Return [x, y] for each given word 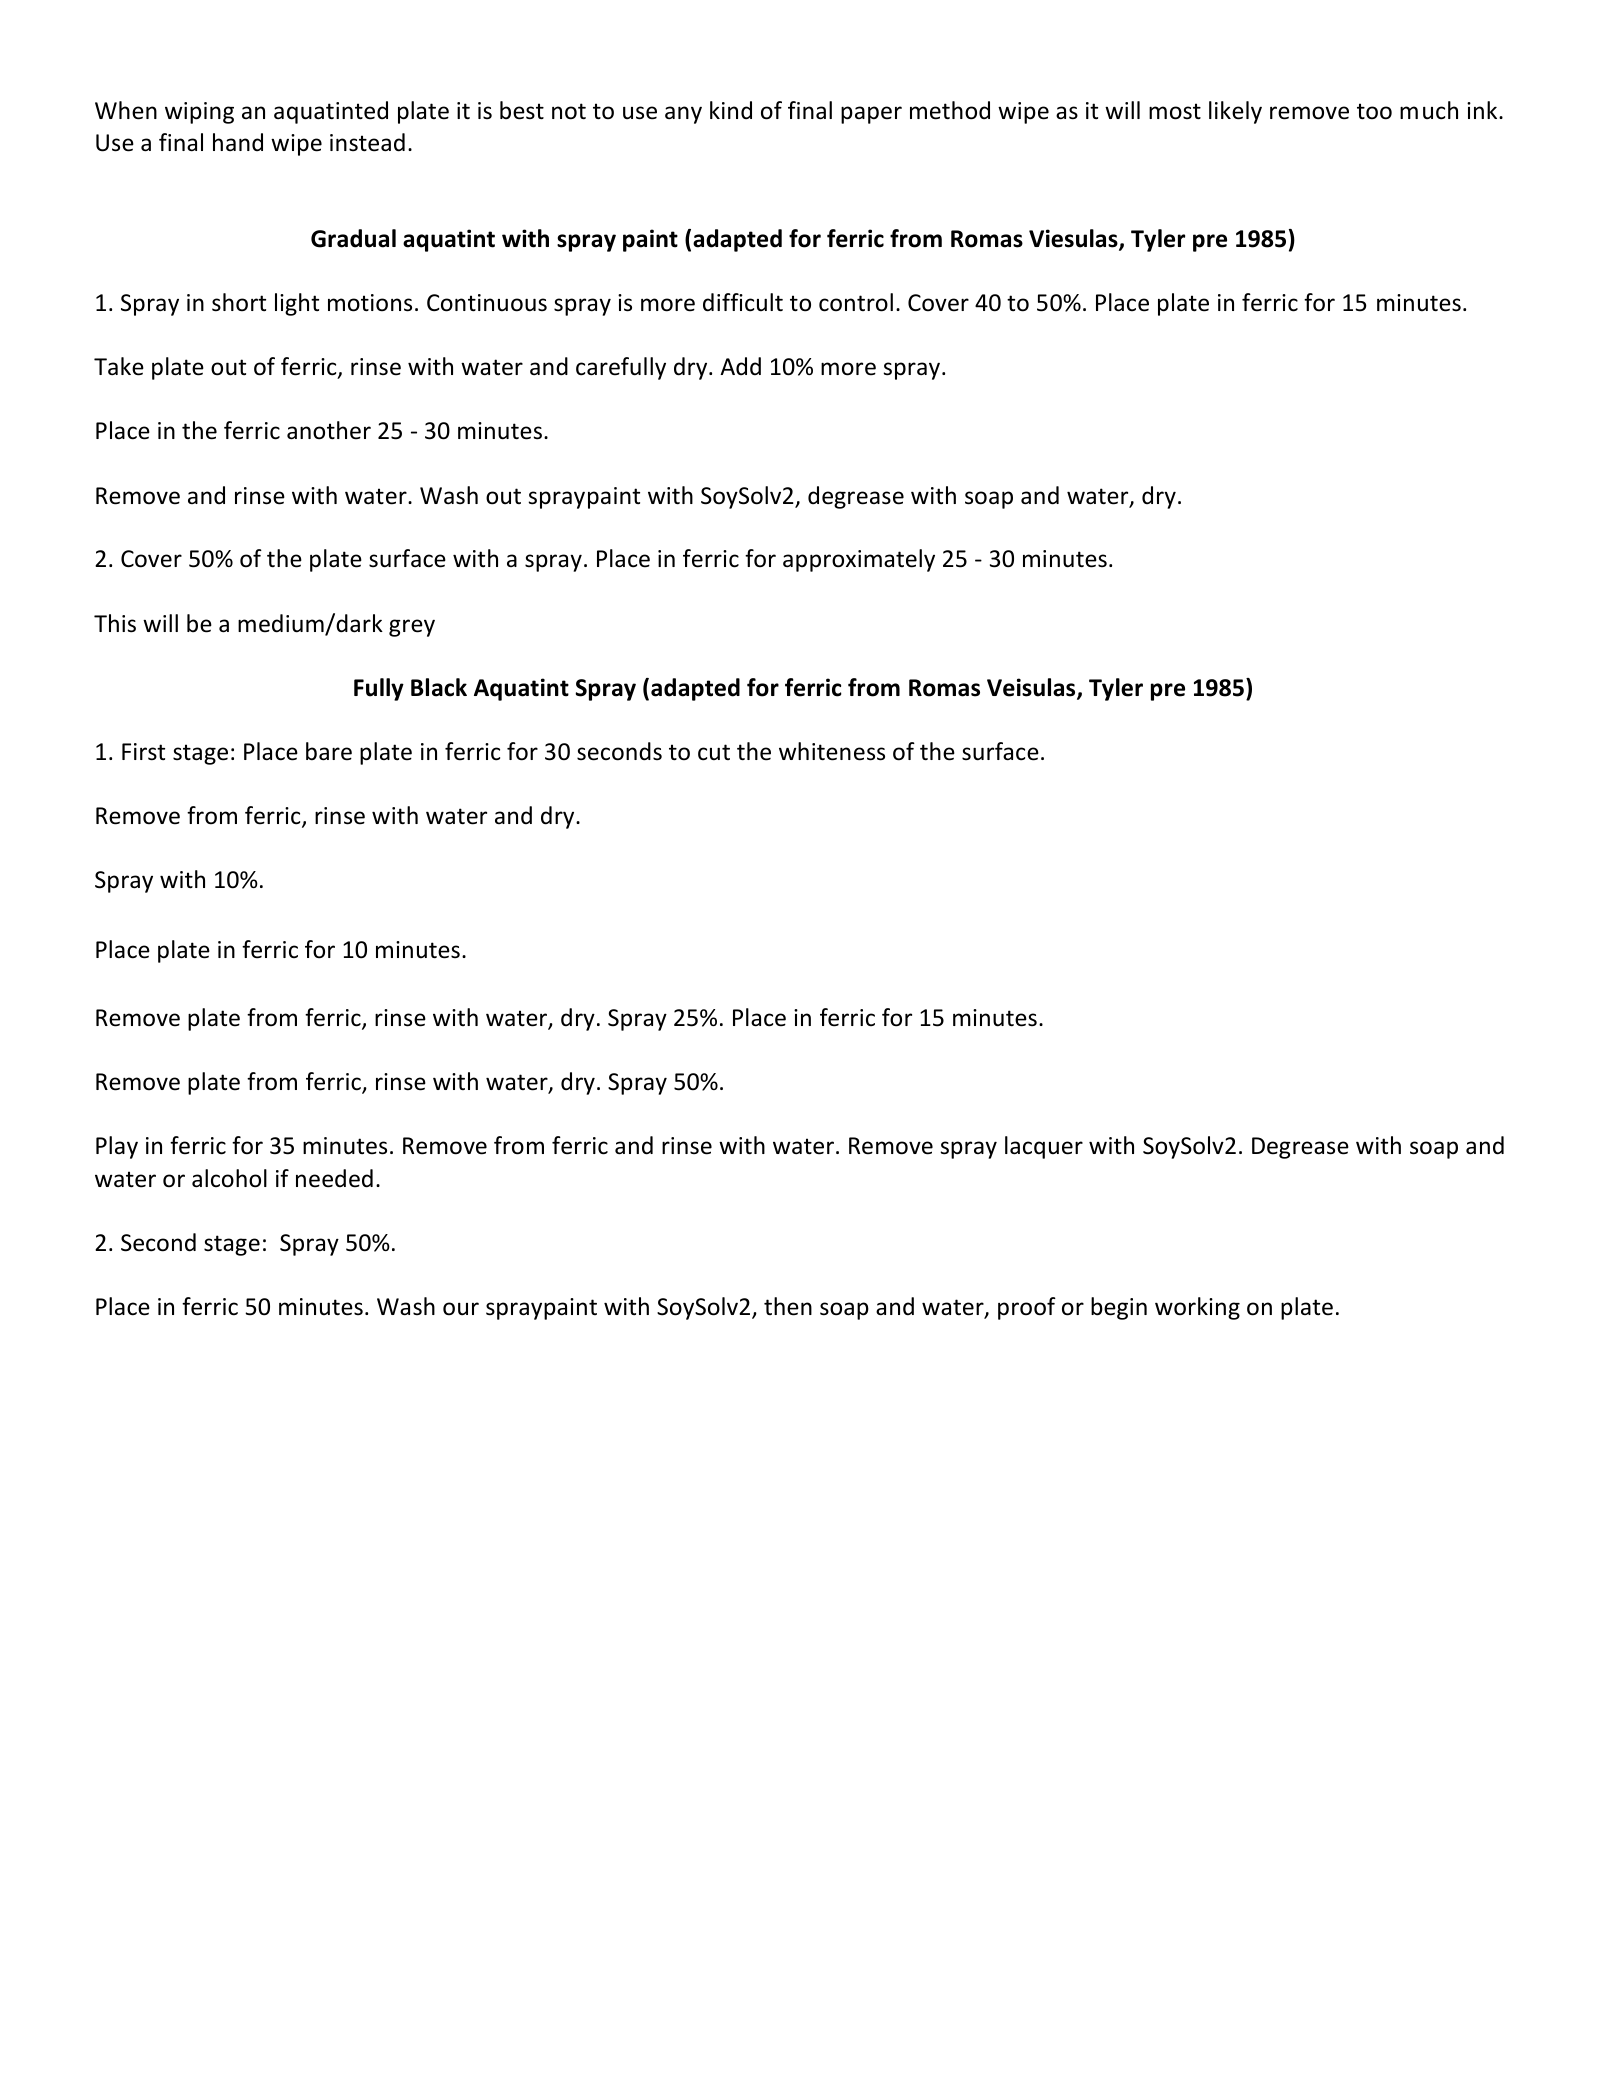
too [1374, 111]
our [461, 1309]
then [788, 1306]
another [329, 430]
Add [740, 366]
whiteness [832, 751]
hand [238, 142]
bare [329, 751]
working [1197, 1308]
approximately [859, 560]
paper [871, 115]
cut [714, 752]
